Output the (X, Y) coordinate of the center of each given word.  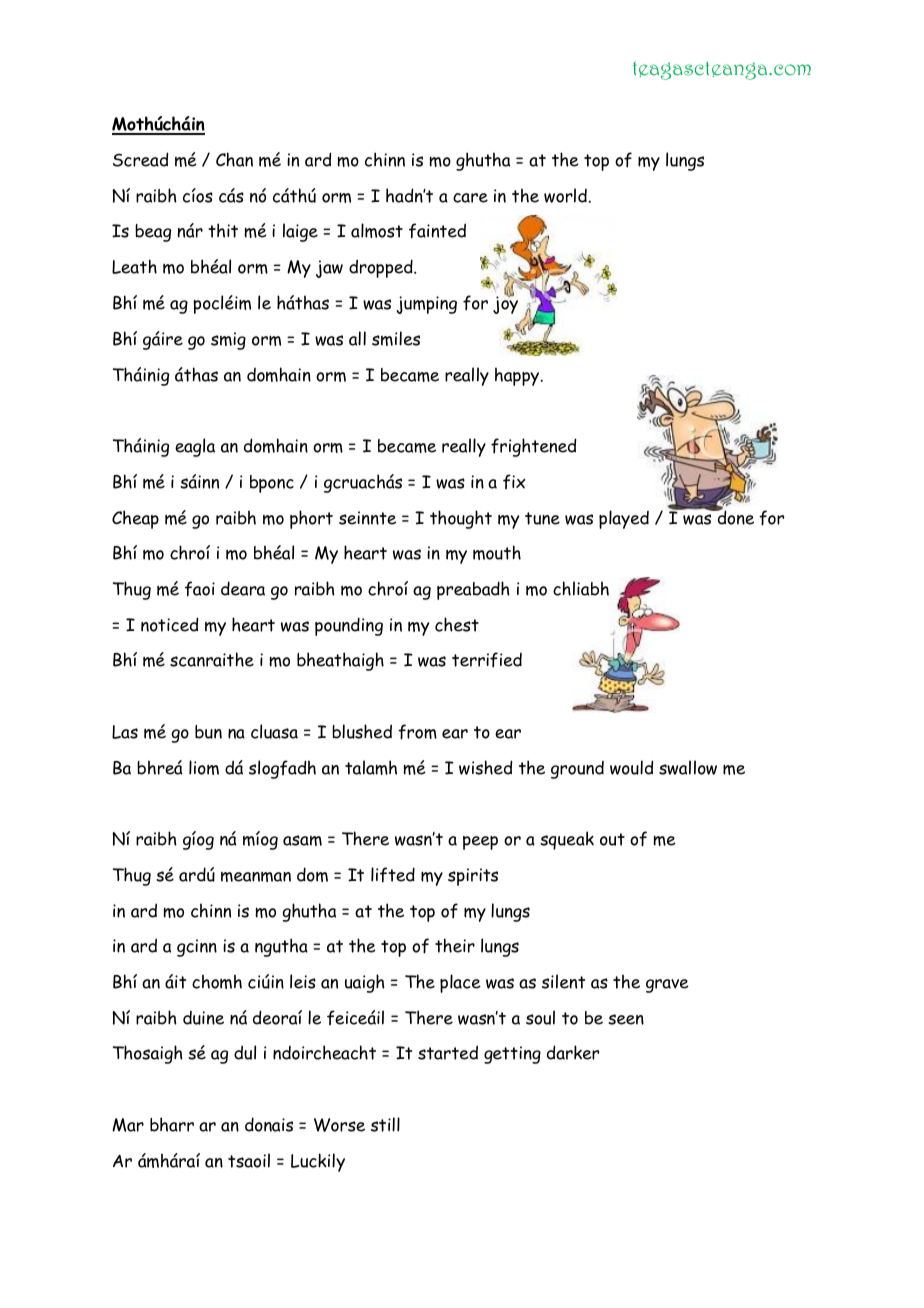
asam (302, 840)
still (385, 1124)
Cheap (135, 519)
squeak (567, 840)
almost (377, 230)
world (566, 195)
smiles (396, 338)
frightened (533, 447)
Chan (234, 159)
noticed (169, 624)
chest (457, 624)
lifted (393, 875)
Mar (128, 1125)
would (631, 767)
